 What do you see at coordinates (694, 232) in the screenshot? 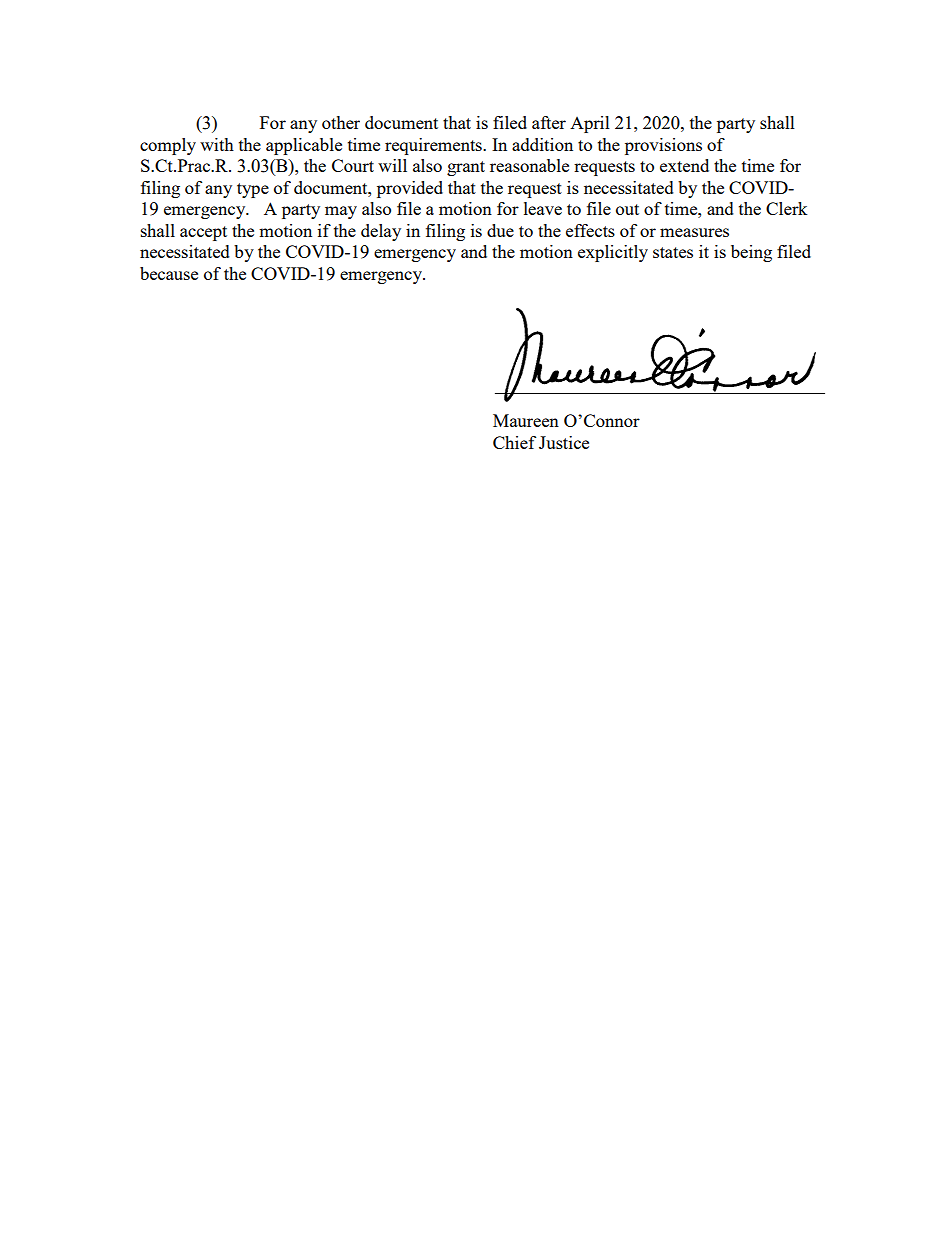
I see `measures` at bounding box center [694, 232].
